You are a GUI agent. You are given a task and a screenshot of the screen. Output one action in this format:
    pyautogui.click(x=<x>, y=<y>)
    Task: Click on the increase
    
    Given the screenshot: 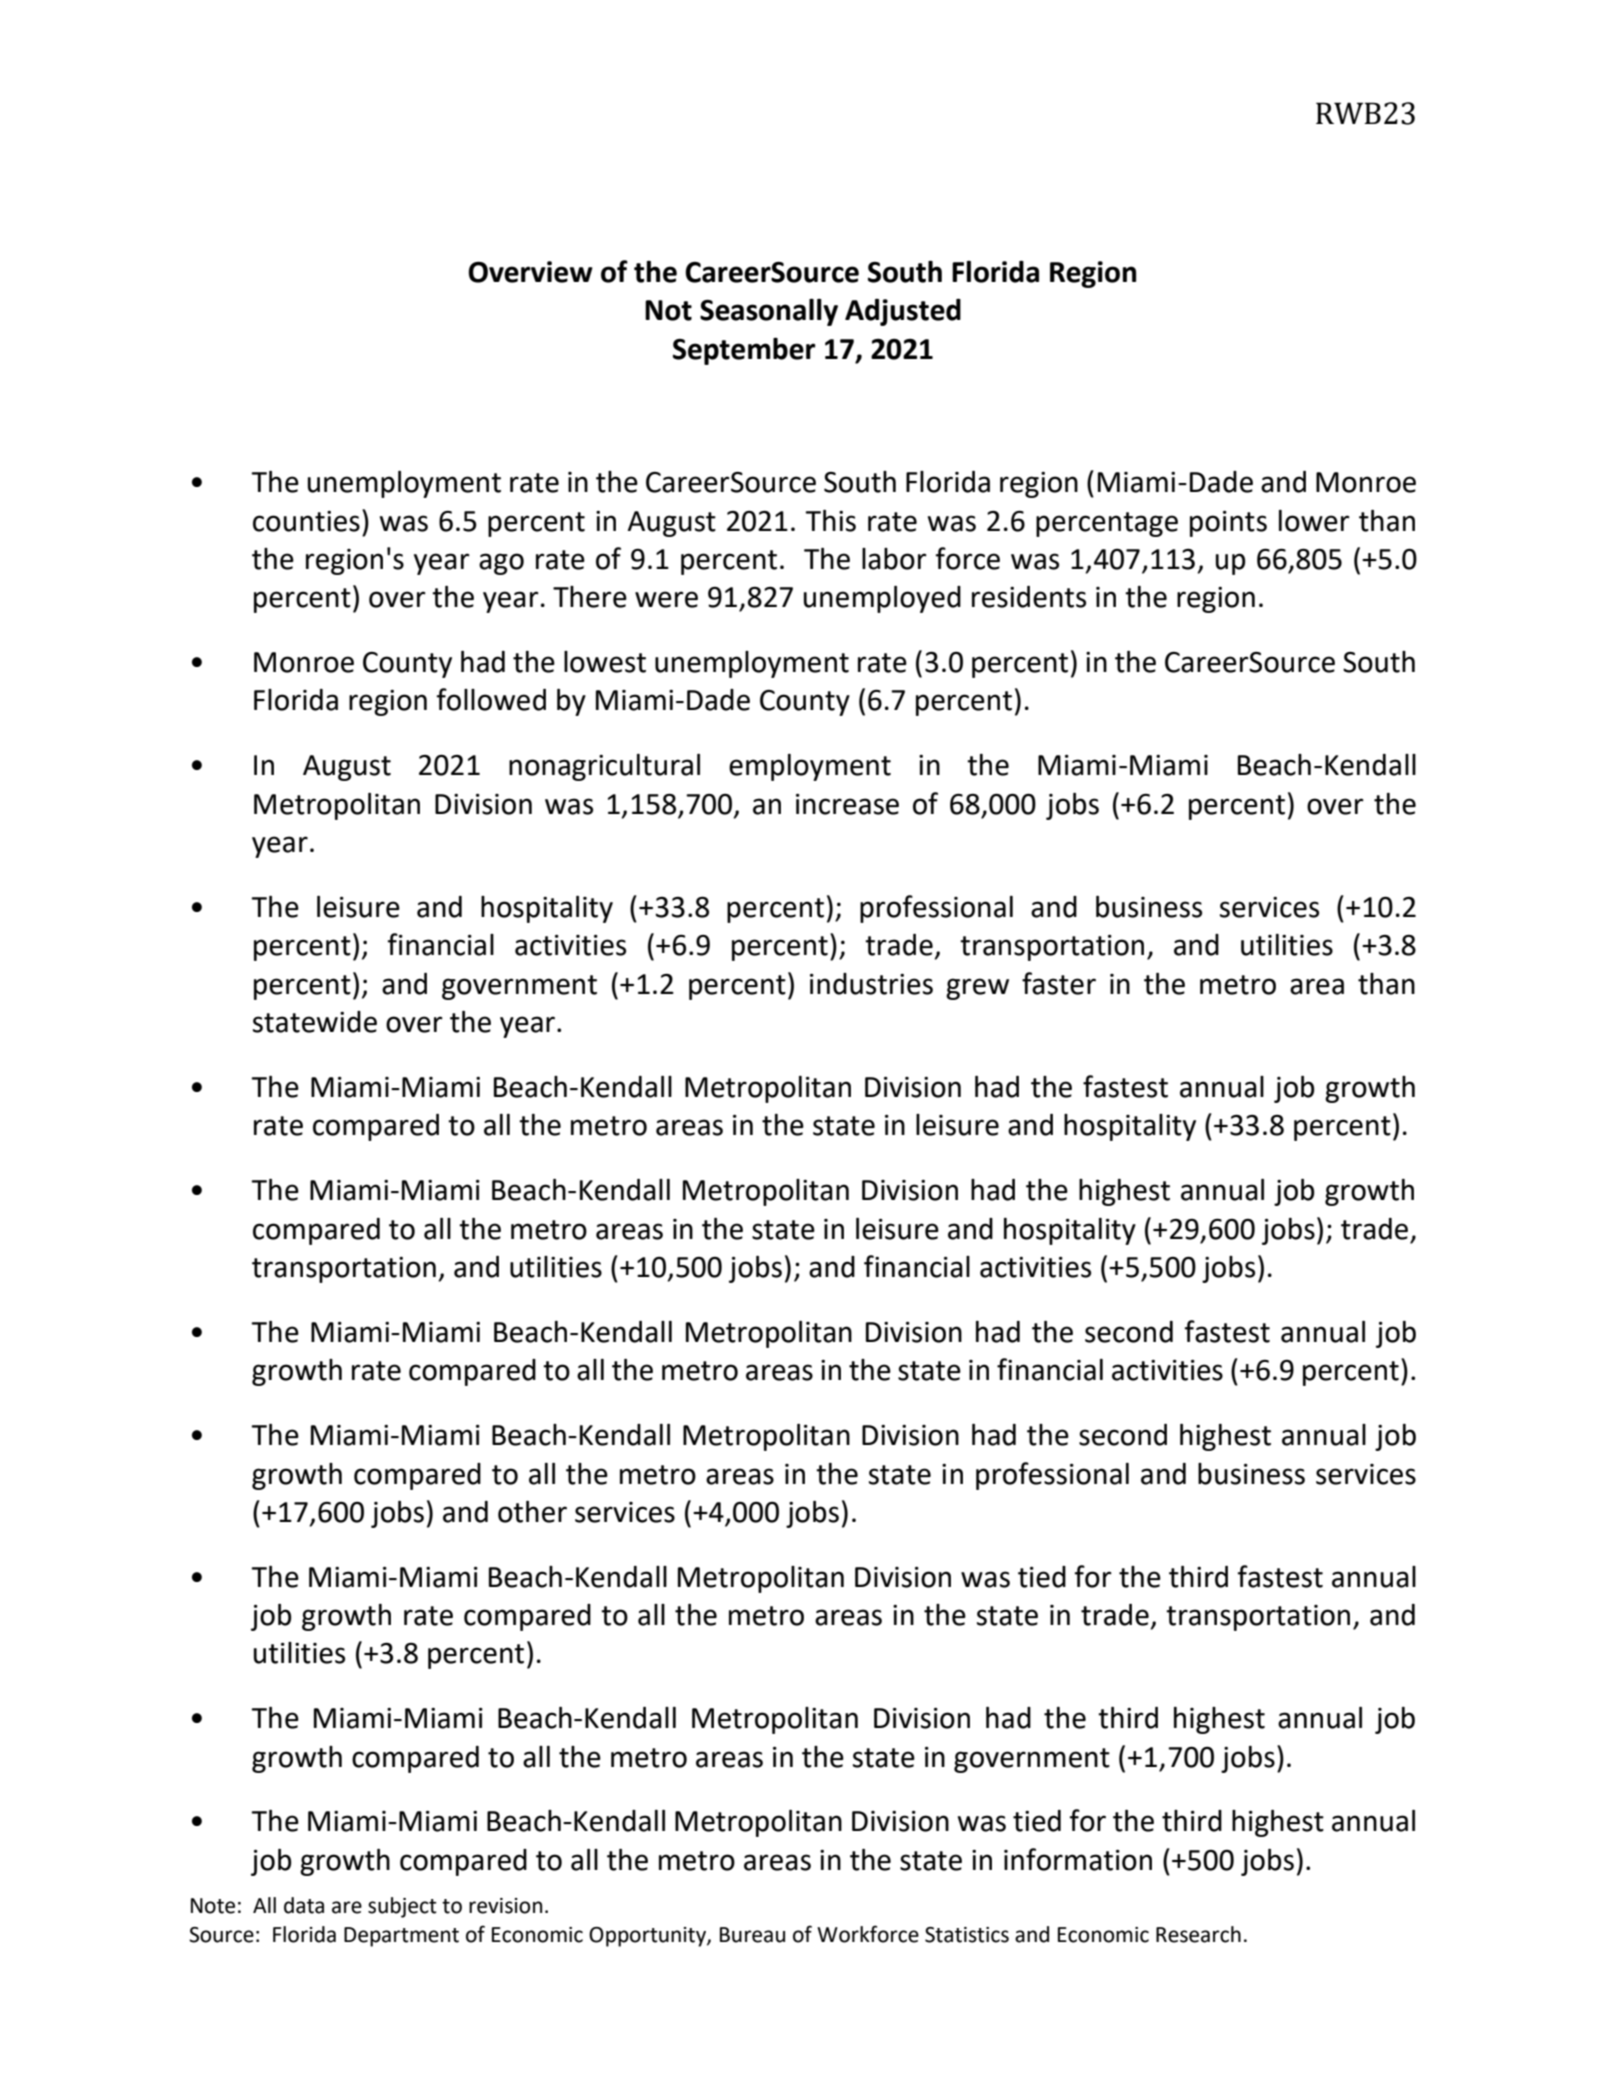 What is the action you would take?
    pyautogui.click(x=847, y=804)
